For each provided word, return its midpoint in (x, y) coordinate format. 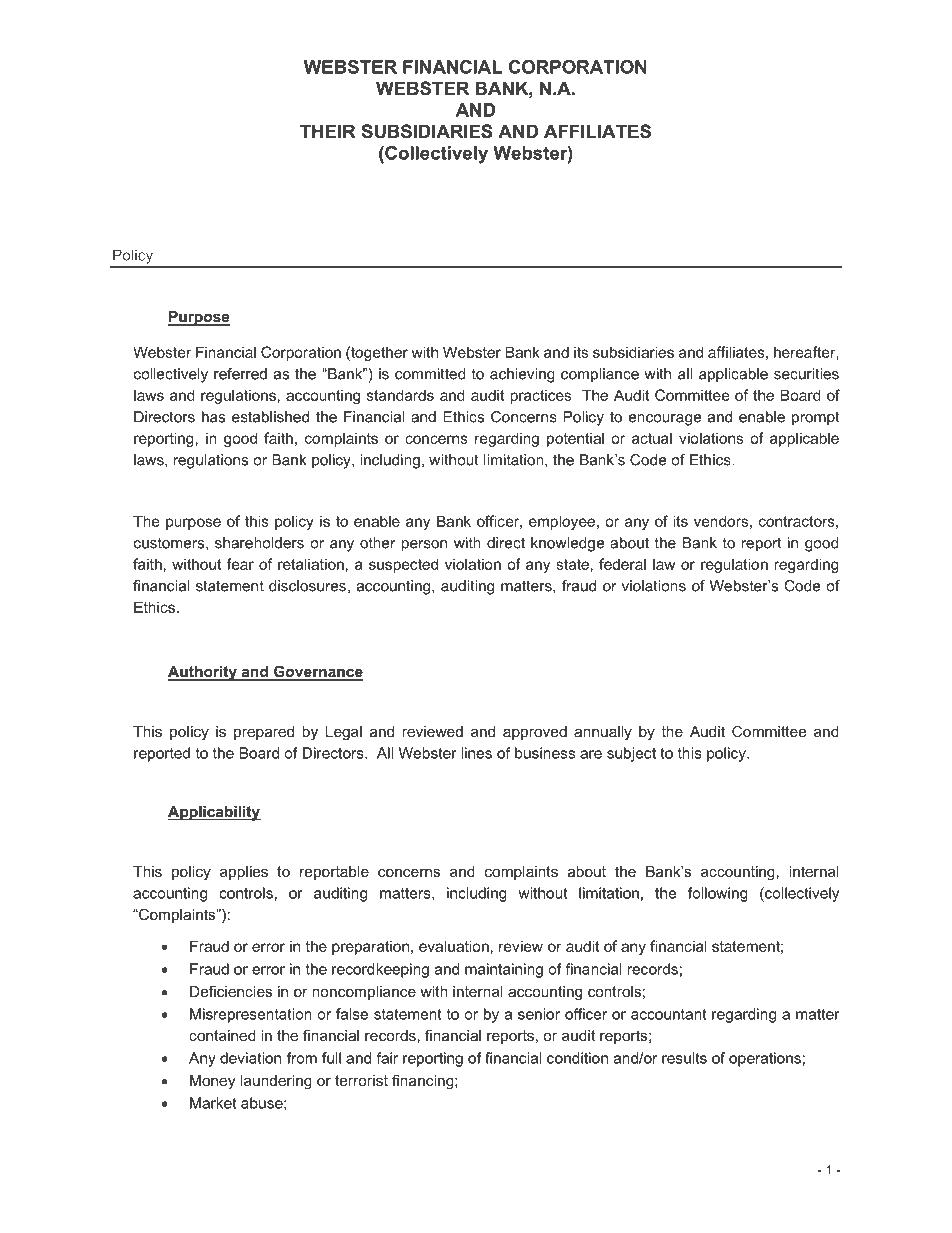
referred (240, 374)
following (718, 894)
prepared (264, 733)
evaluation (454, 946)
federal (622, 564)
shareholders (259, 543)
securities (806, 374)
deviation (250, 1058)
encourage (665, 420)
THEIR (328, 131)
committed (430, 374)
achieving (522, 375)
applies (244, 873)
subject (631, 754)
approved (535, 733)
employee (562, 522)
